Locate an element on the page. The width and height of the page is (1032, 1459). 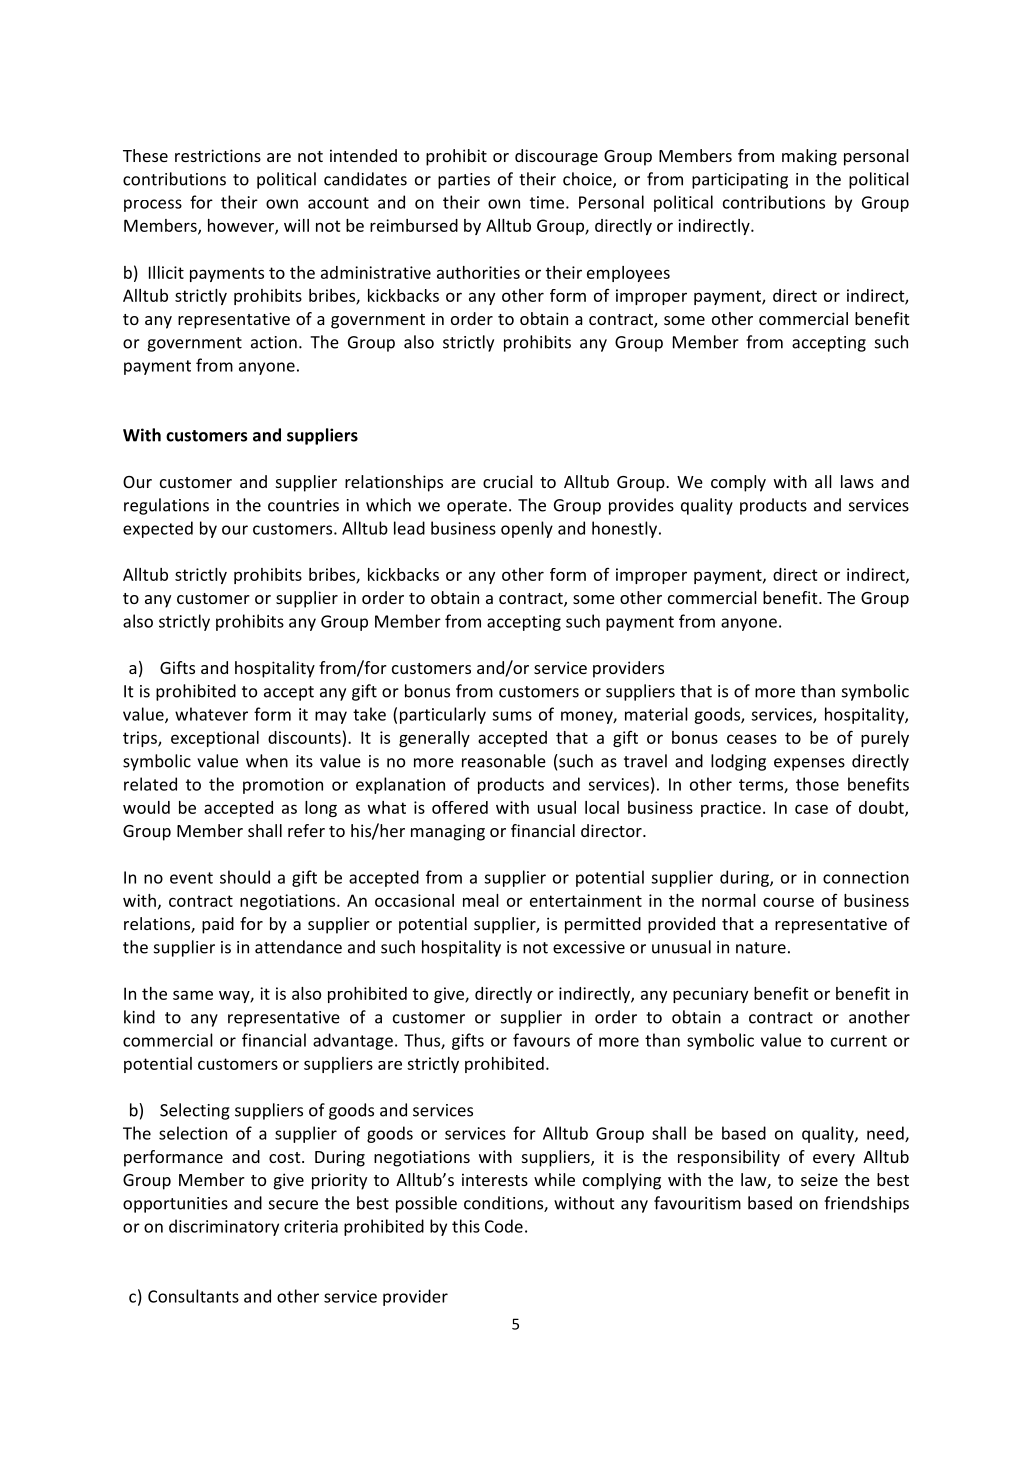
discriminatory is located at coordinates (224, 1227).
